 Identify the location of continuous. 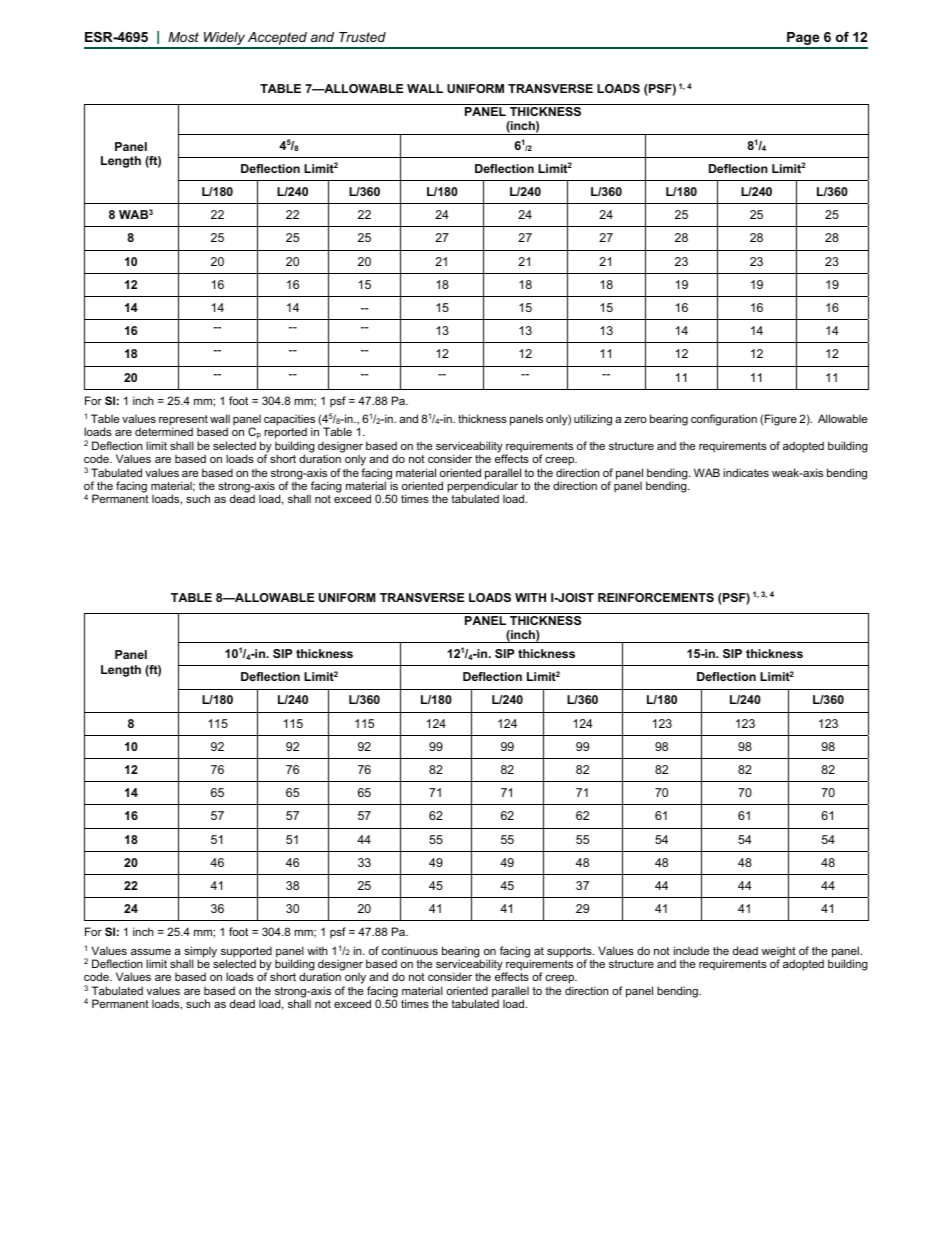
(410, 950).
